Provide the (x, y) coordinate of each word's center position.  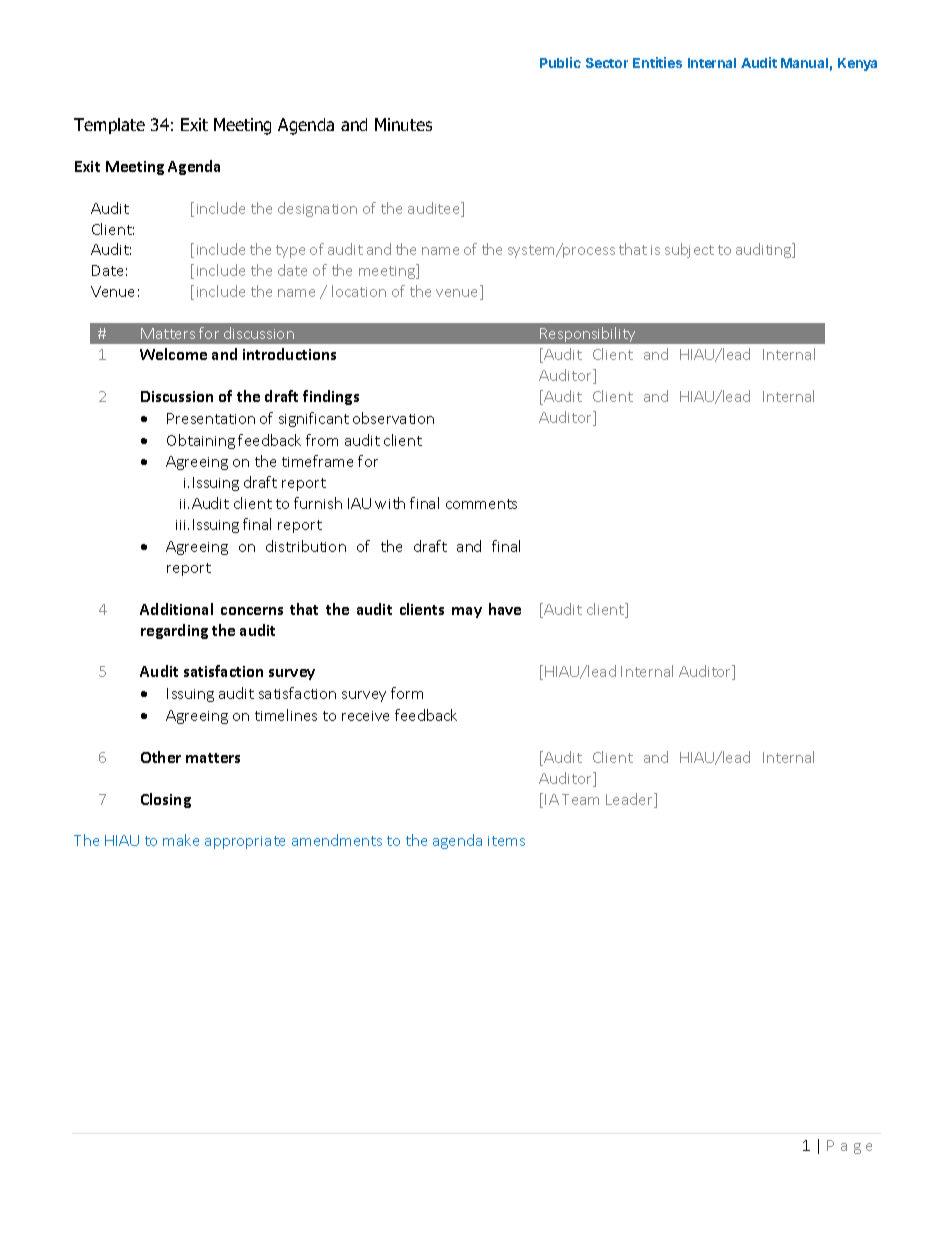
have (505, 609)
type (290, 251)
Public (560, 62)
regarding (174, 631)
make (181, 840)
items (506, 841)
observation (393, 418)
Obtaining (201, 441)
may (467, 612)
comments (481, 504)
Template (109, 126)
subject (689, 250)
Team (580, 799)
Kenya (857, 64)
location (359, 291)
